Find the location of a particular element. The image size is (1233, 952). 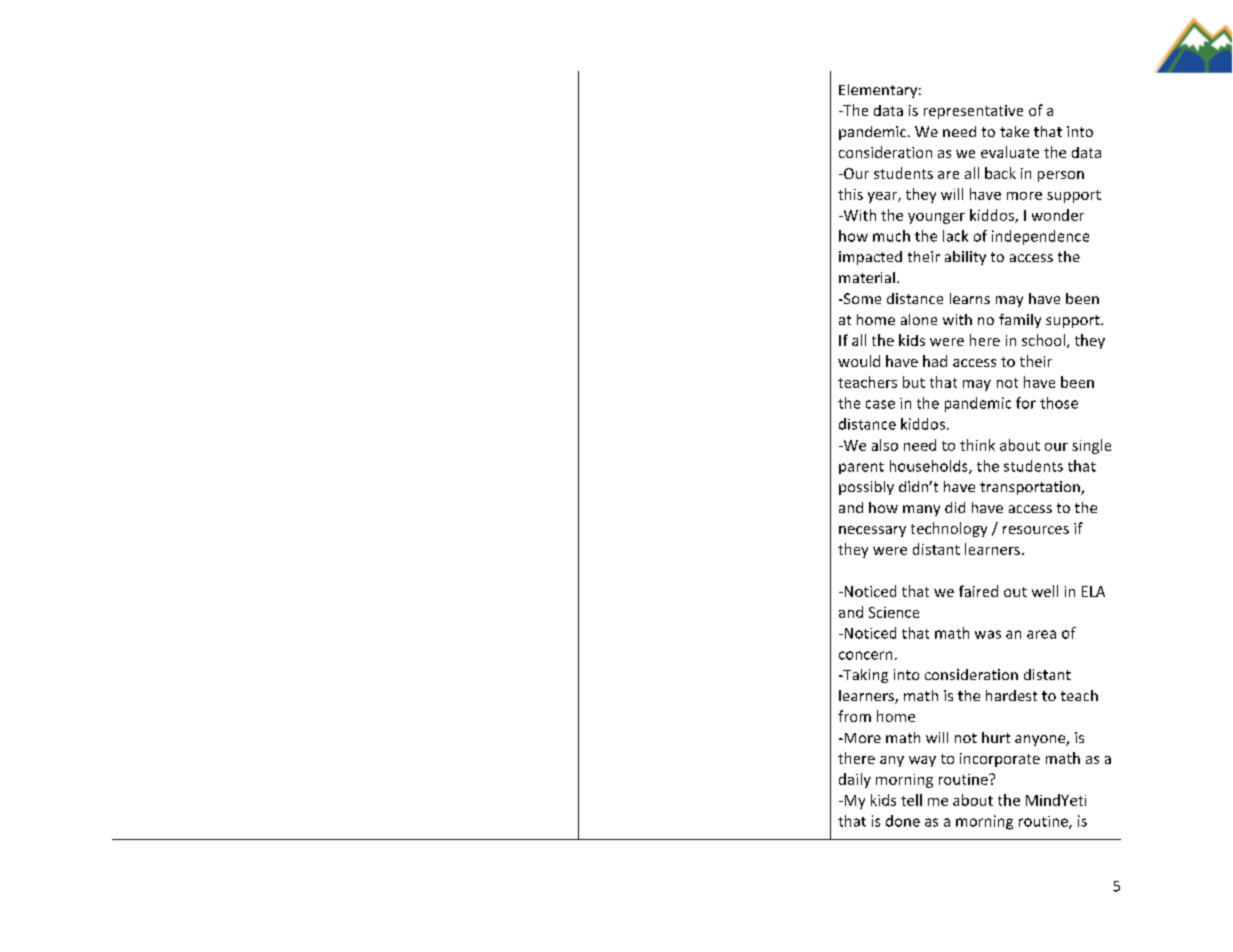

Science is located at coordinates (894, 612).
